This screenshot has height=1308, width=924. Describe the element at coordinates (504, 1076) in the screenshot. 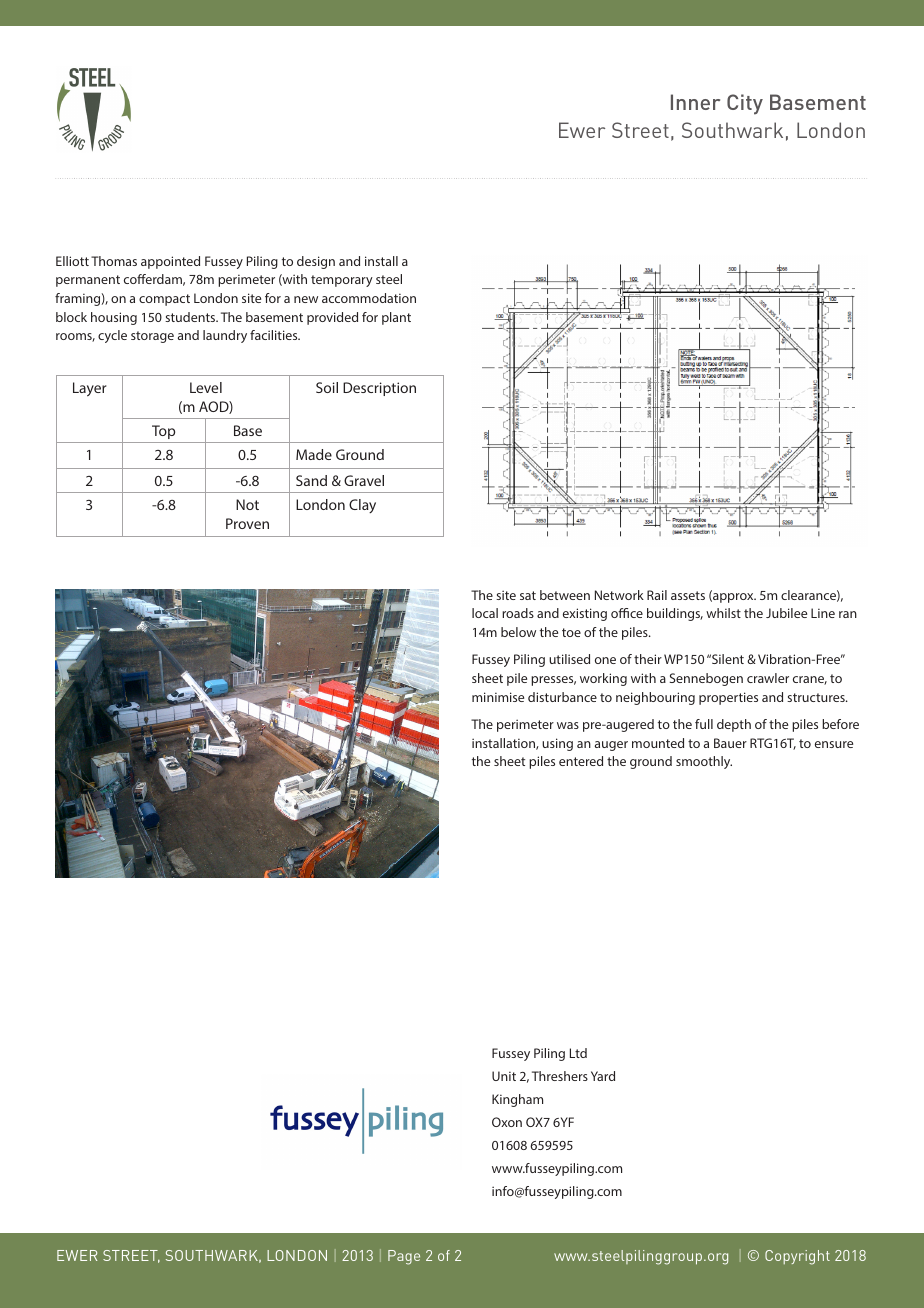

I see `Unit` at that location.
